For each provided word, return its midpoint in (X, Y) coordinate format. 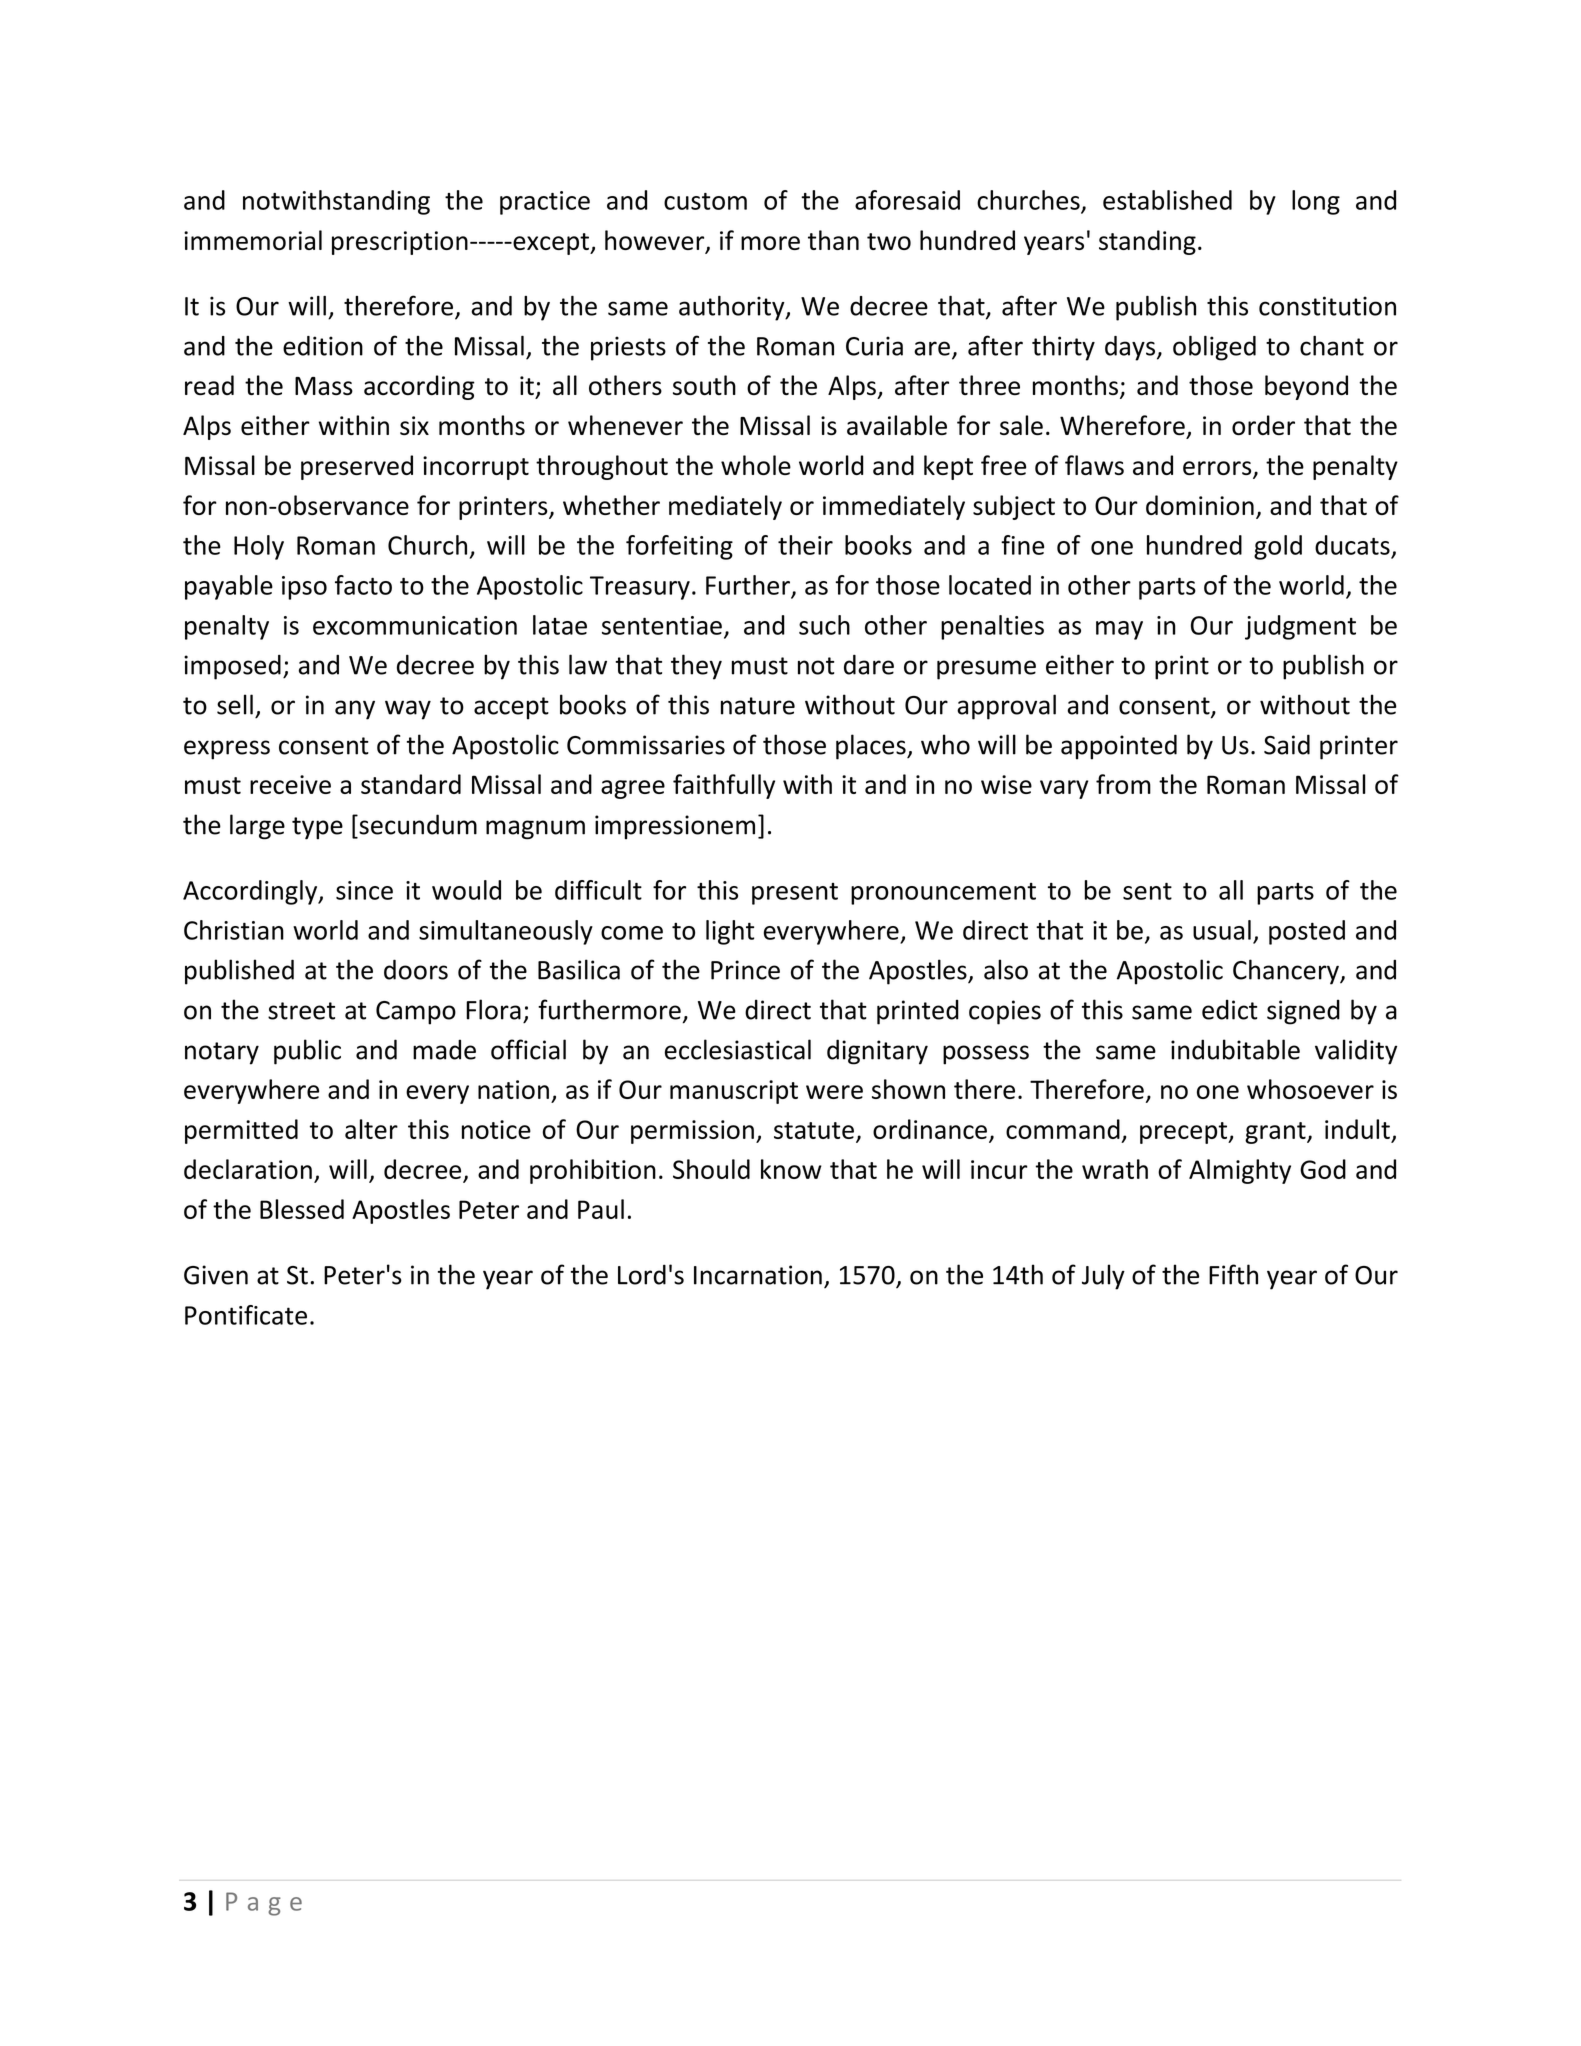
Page (264, 1904)
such (824, 625)
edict (1229, 1009)
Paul (601, 1209)
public (307, 1052)
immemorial (253, 240)
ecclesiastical (738, 1049)
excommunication (415, 625)
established (1167, 200)
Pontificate (246, 1315)
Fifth (1233, 1274)
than (833, 240)
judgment (1300, 627)
